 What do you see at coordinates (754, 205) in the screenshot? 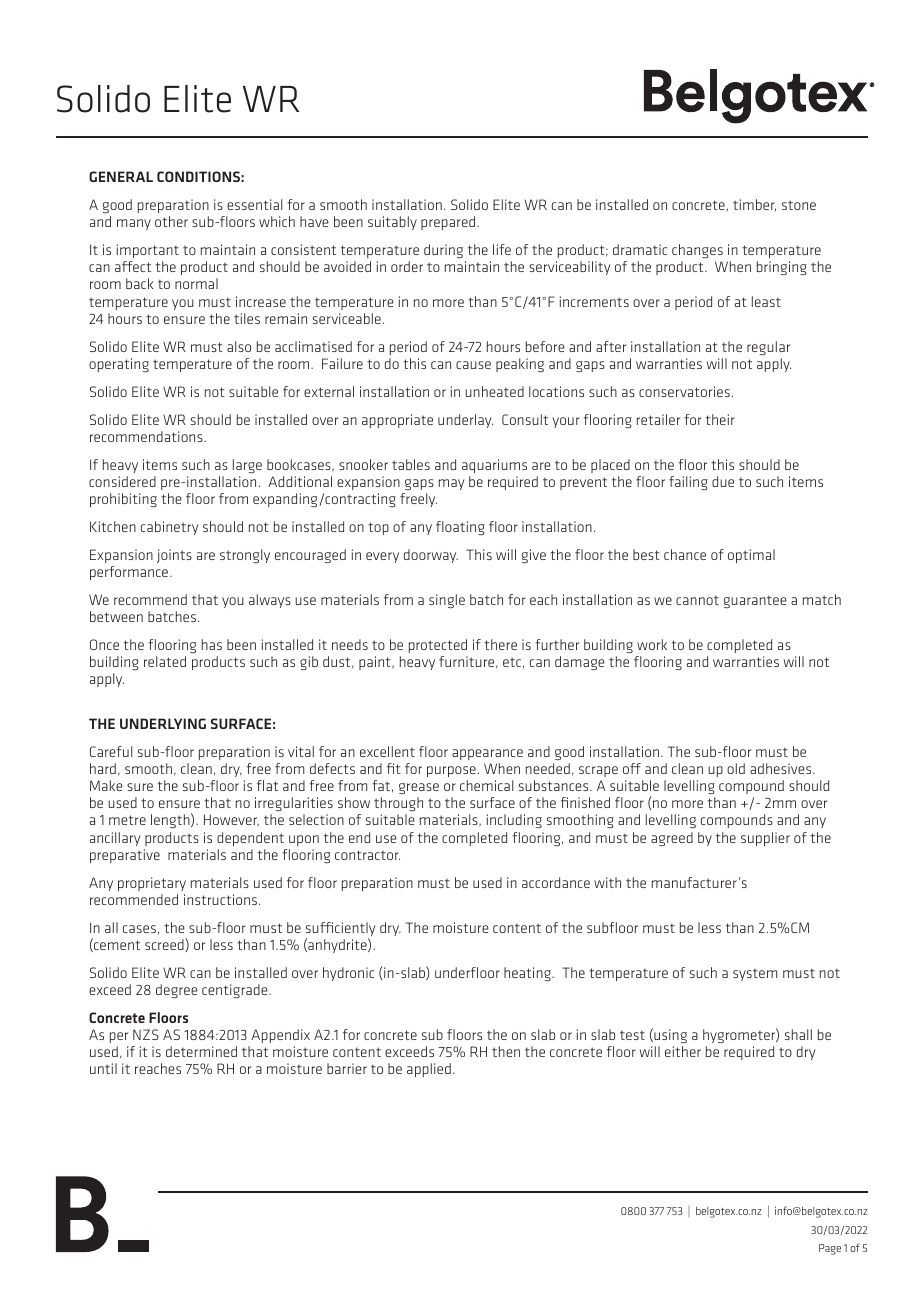
I see `timber` at bounding box center [754, 205].
